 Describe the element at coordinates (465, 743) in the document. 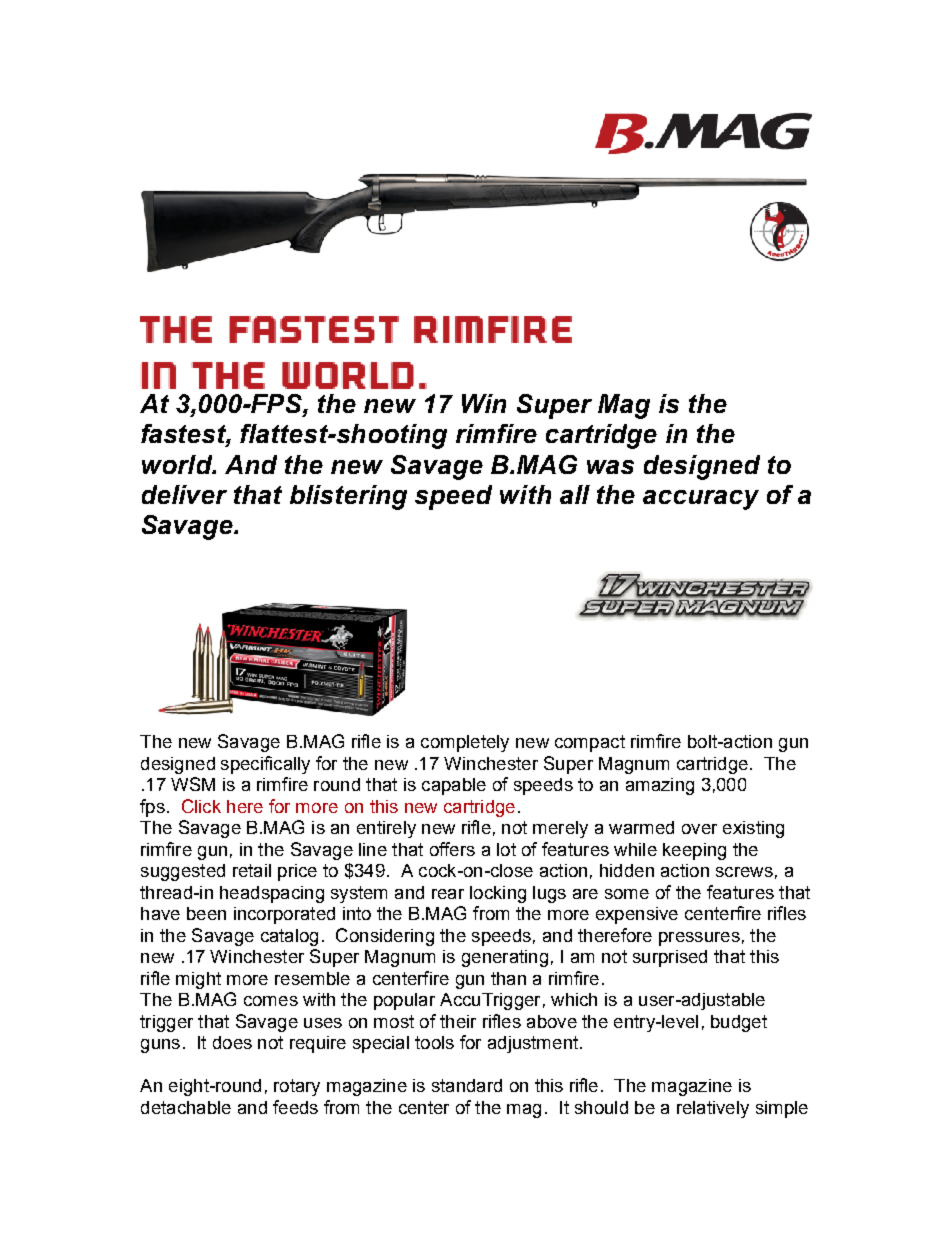

I see `completely` at that location.
